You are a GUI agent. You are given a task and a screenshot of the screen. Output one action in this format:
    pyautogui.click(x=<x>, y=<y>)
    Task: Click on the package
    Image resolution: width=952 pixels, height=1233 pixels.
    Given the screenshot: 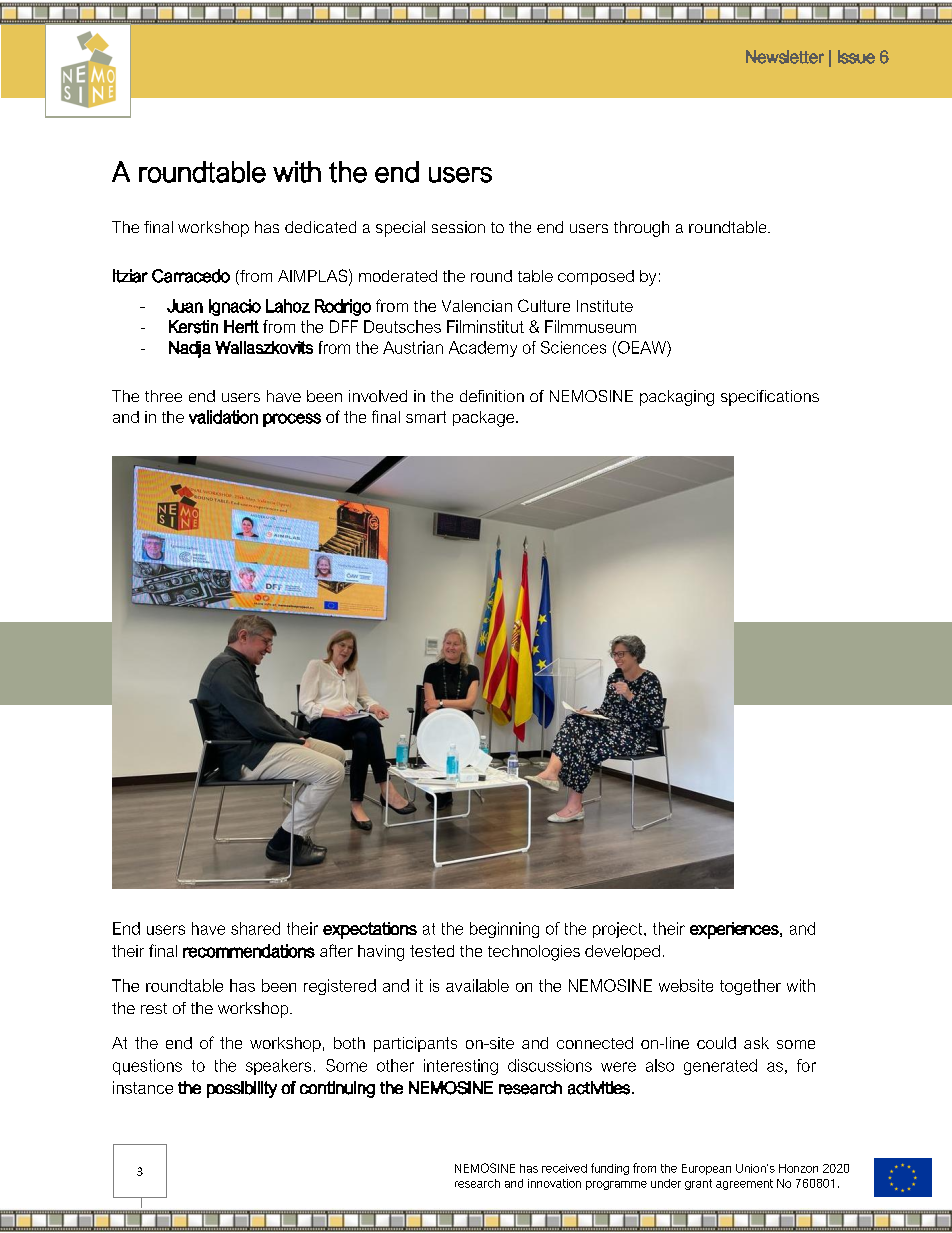 What is the action you would take?
    pyautogui.click(x=485, y=419)
